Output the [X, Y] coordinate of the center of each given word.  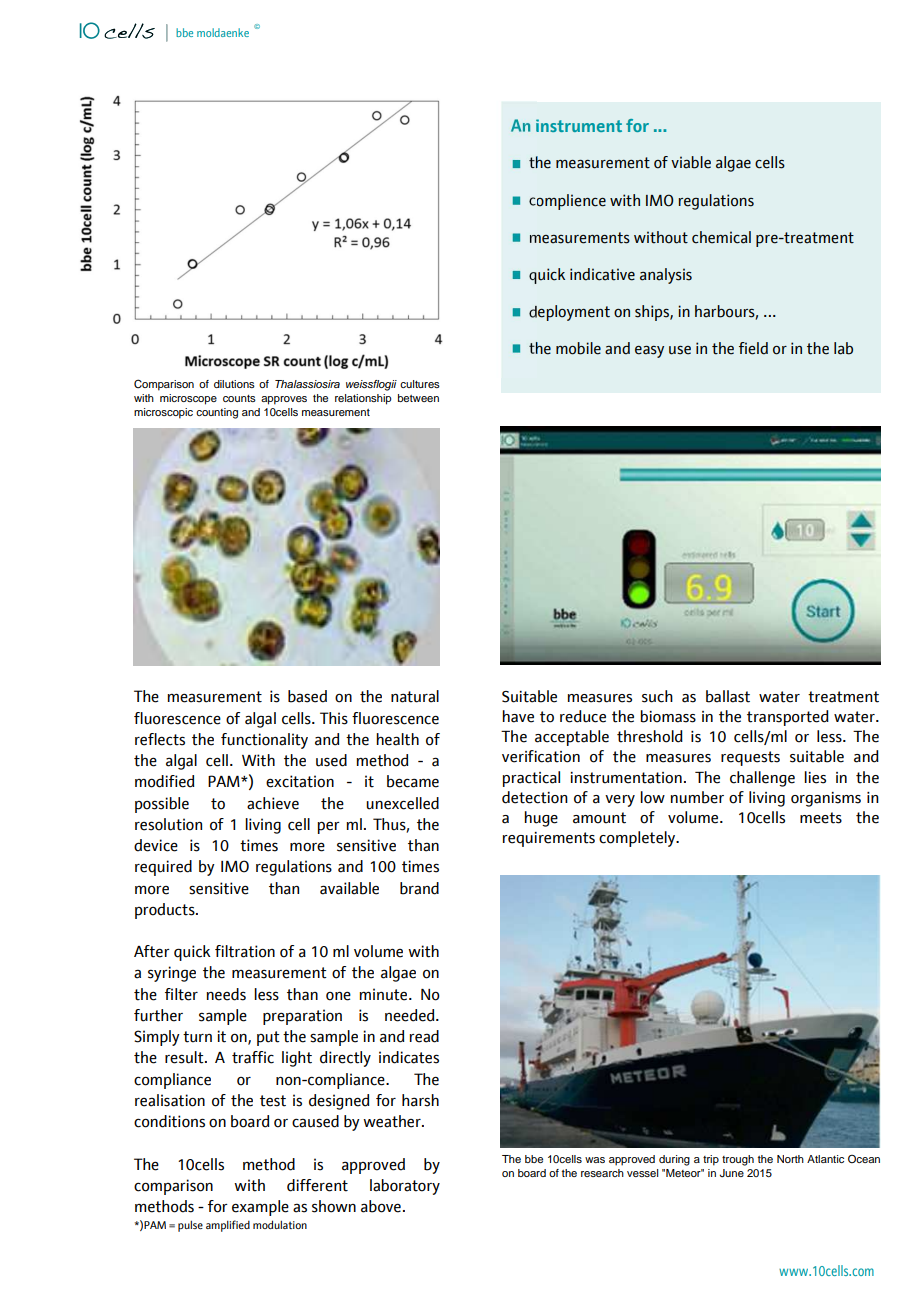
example [260, 1208]
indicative [602, 274]
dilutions [234, 384]
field [753, 348]
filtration [245, 951]
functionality [264, 741]
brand [419, 888]
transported [788, 718]
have [518, 716]
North [790, 1159]
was [595, 1160]
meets [821, 818]
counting [217, 413]
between [418, 398]
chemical [721, 237]
